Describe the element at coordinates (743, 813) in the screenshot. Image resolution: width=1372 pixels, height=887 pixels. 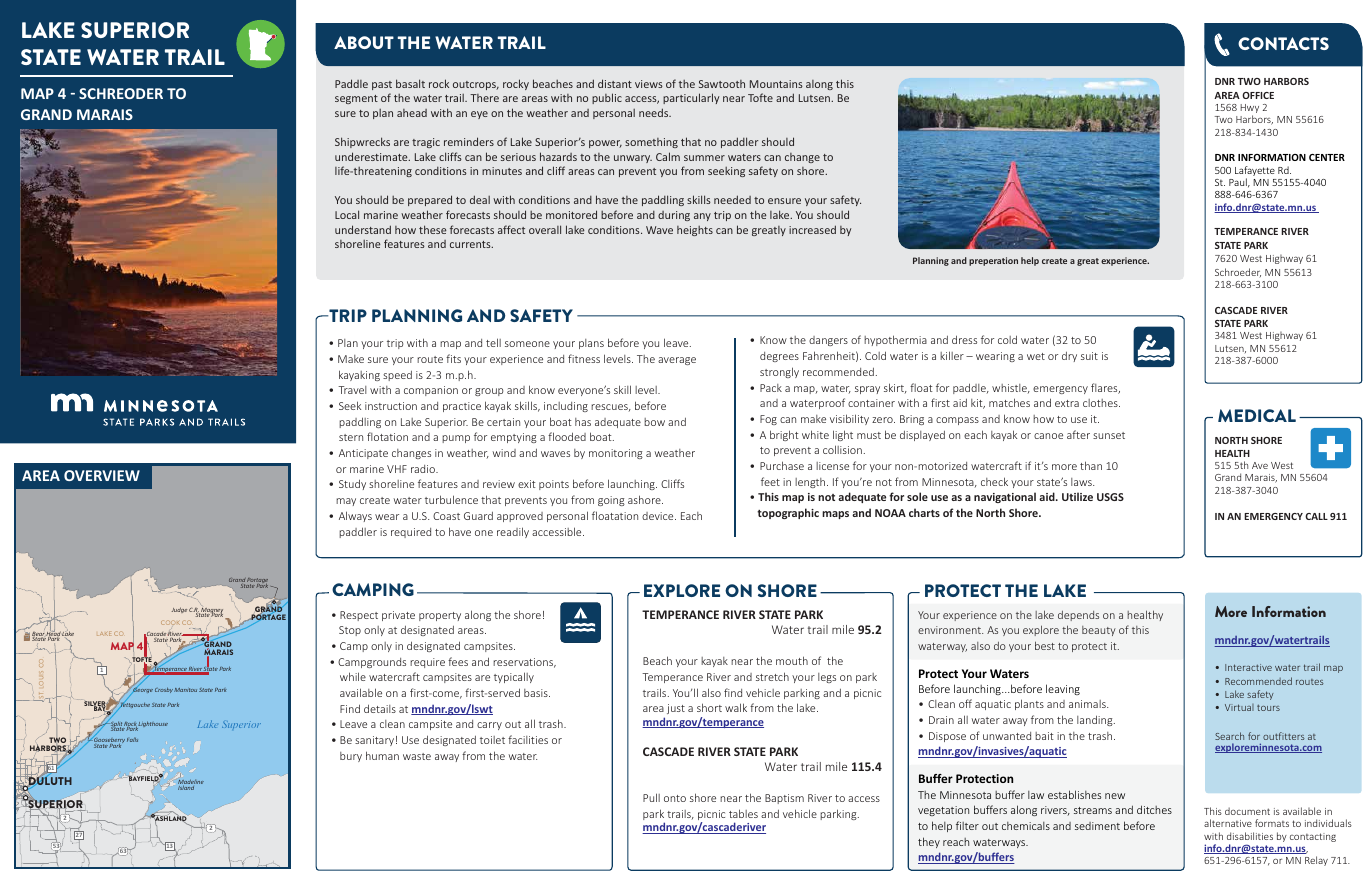
I see `tables` at that location.
